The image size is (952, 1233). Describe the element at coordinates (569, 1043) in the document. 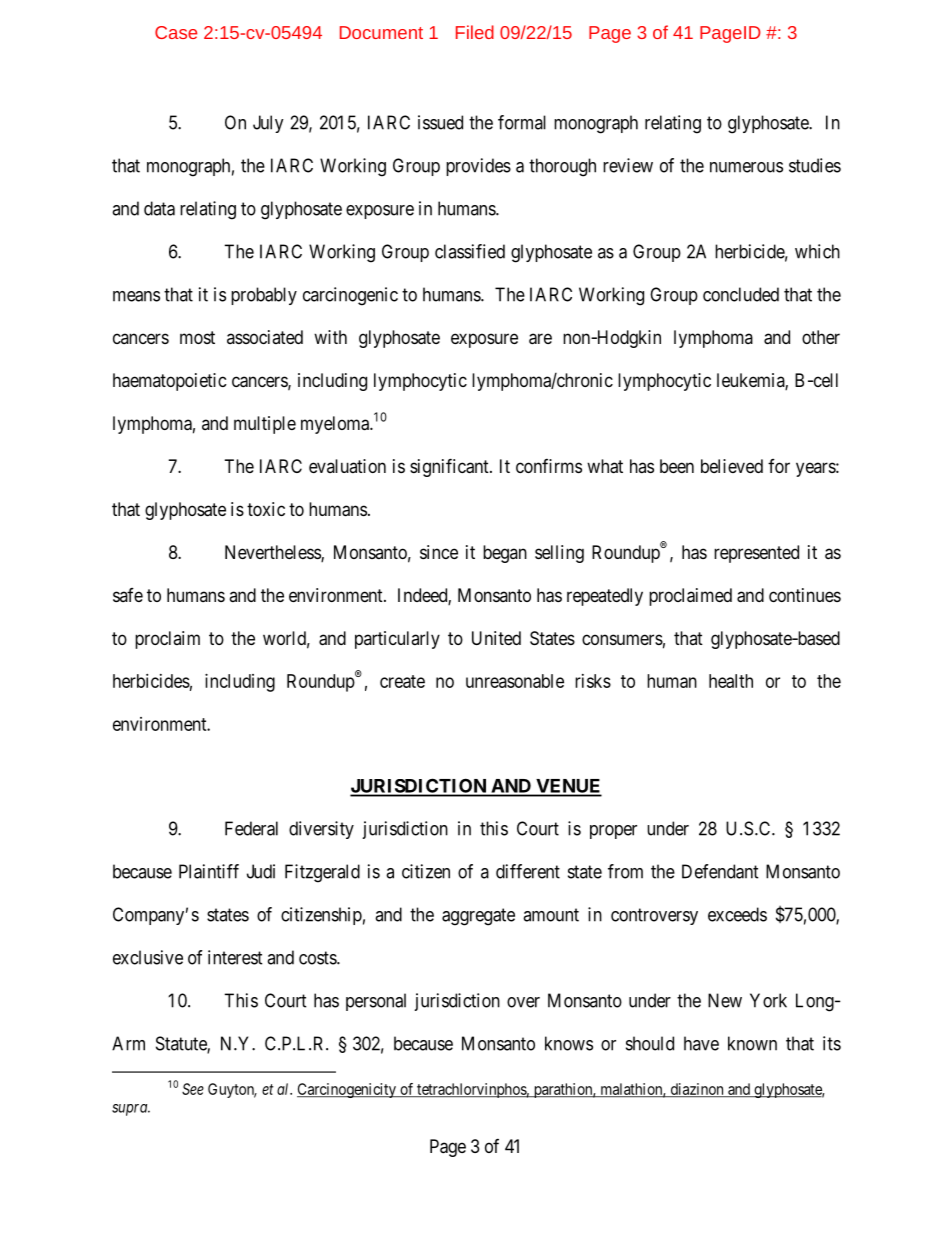

I see `knows` at that location.
